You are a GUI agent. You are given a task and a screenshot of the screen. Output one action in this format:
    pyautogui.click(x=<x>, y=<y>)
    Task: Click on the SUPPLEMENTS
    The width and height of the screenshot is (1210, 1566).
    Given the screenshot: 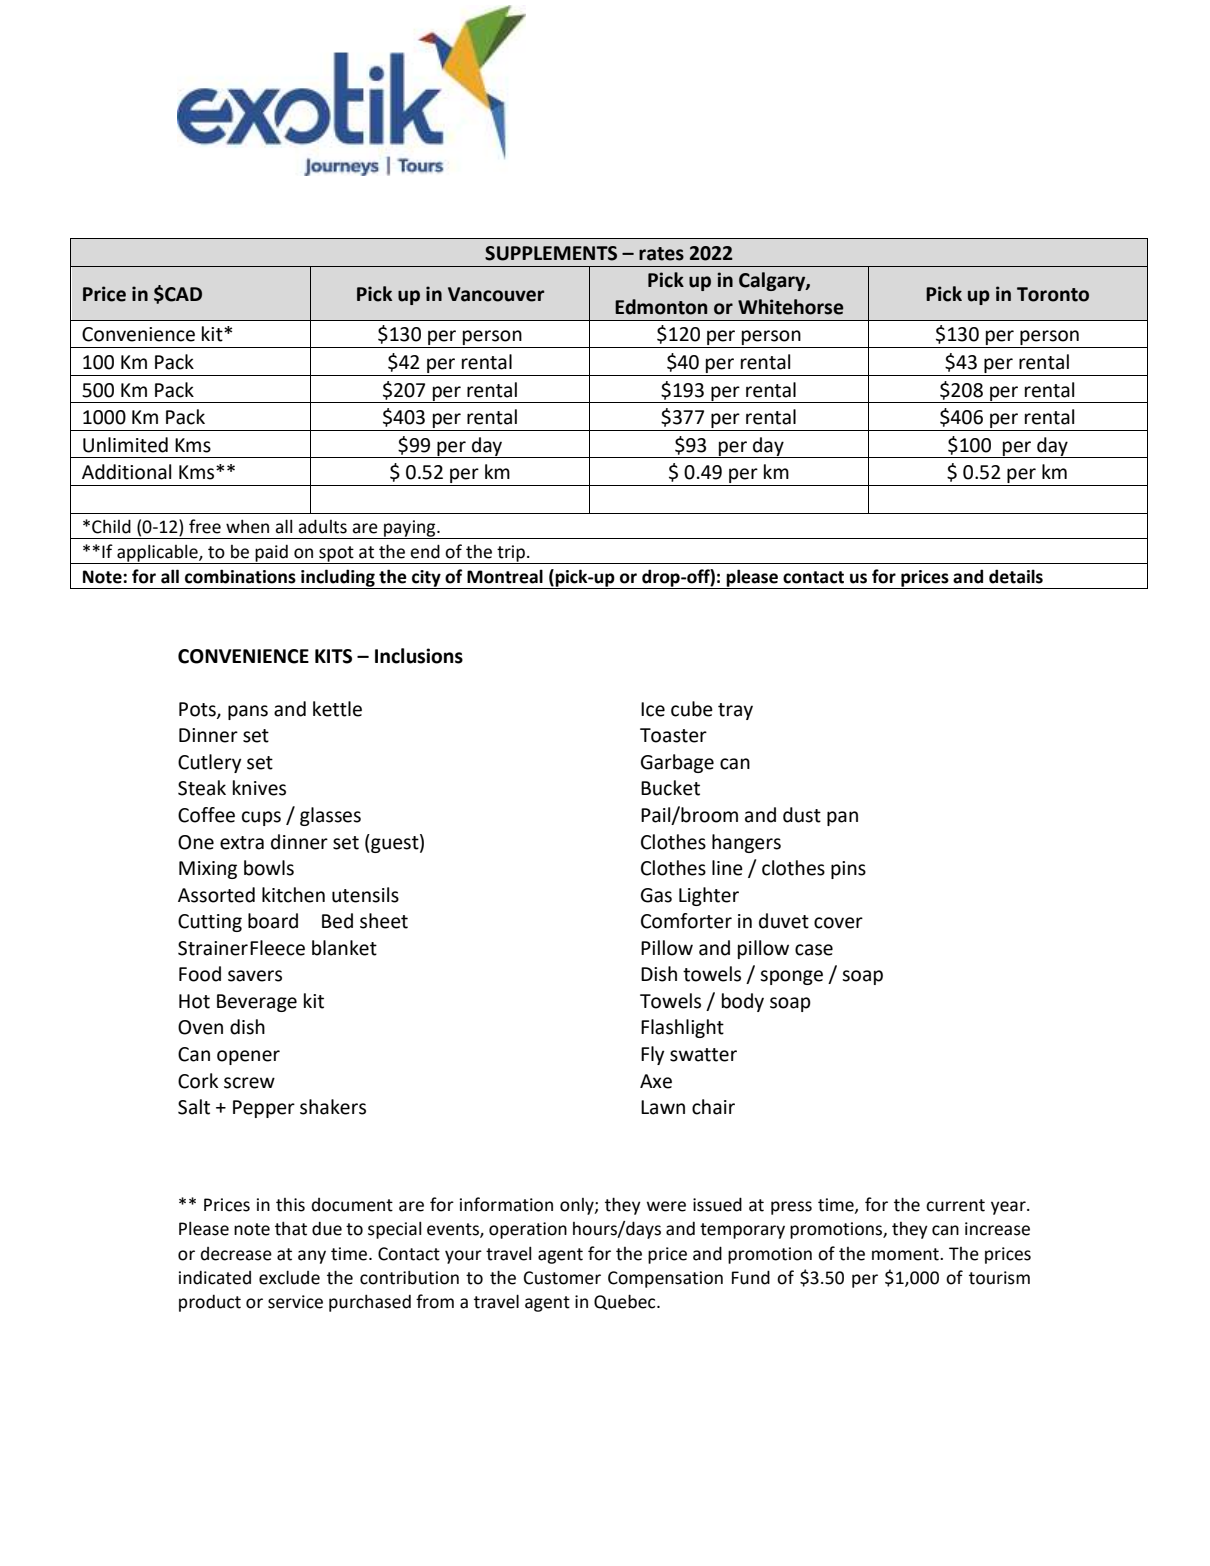 What is the action you would take?
    pyautogui.click(x=551, y=253)
